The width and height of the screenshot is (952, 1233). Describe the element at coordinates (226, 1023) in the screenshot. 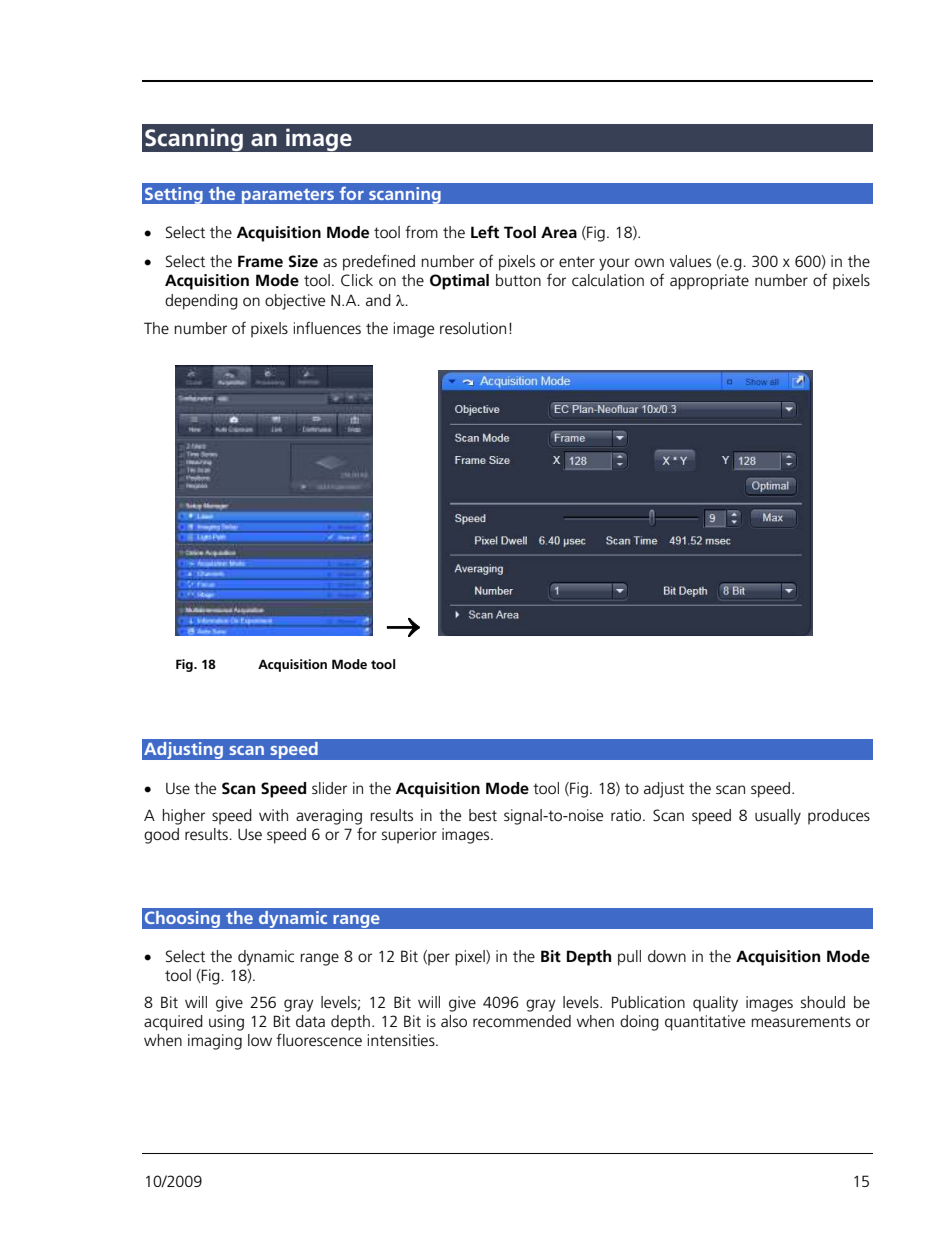

I see `using` at that location.
